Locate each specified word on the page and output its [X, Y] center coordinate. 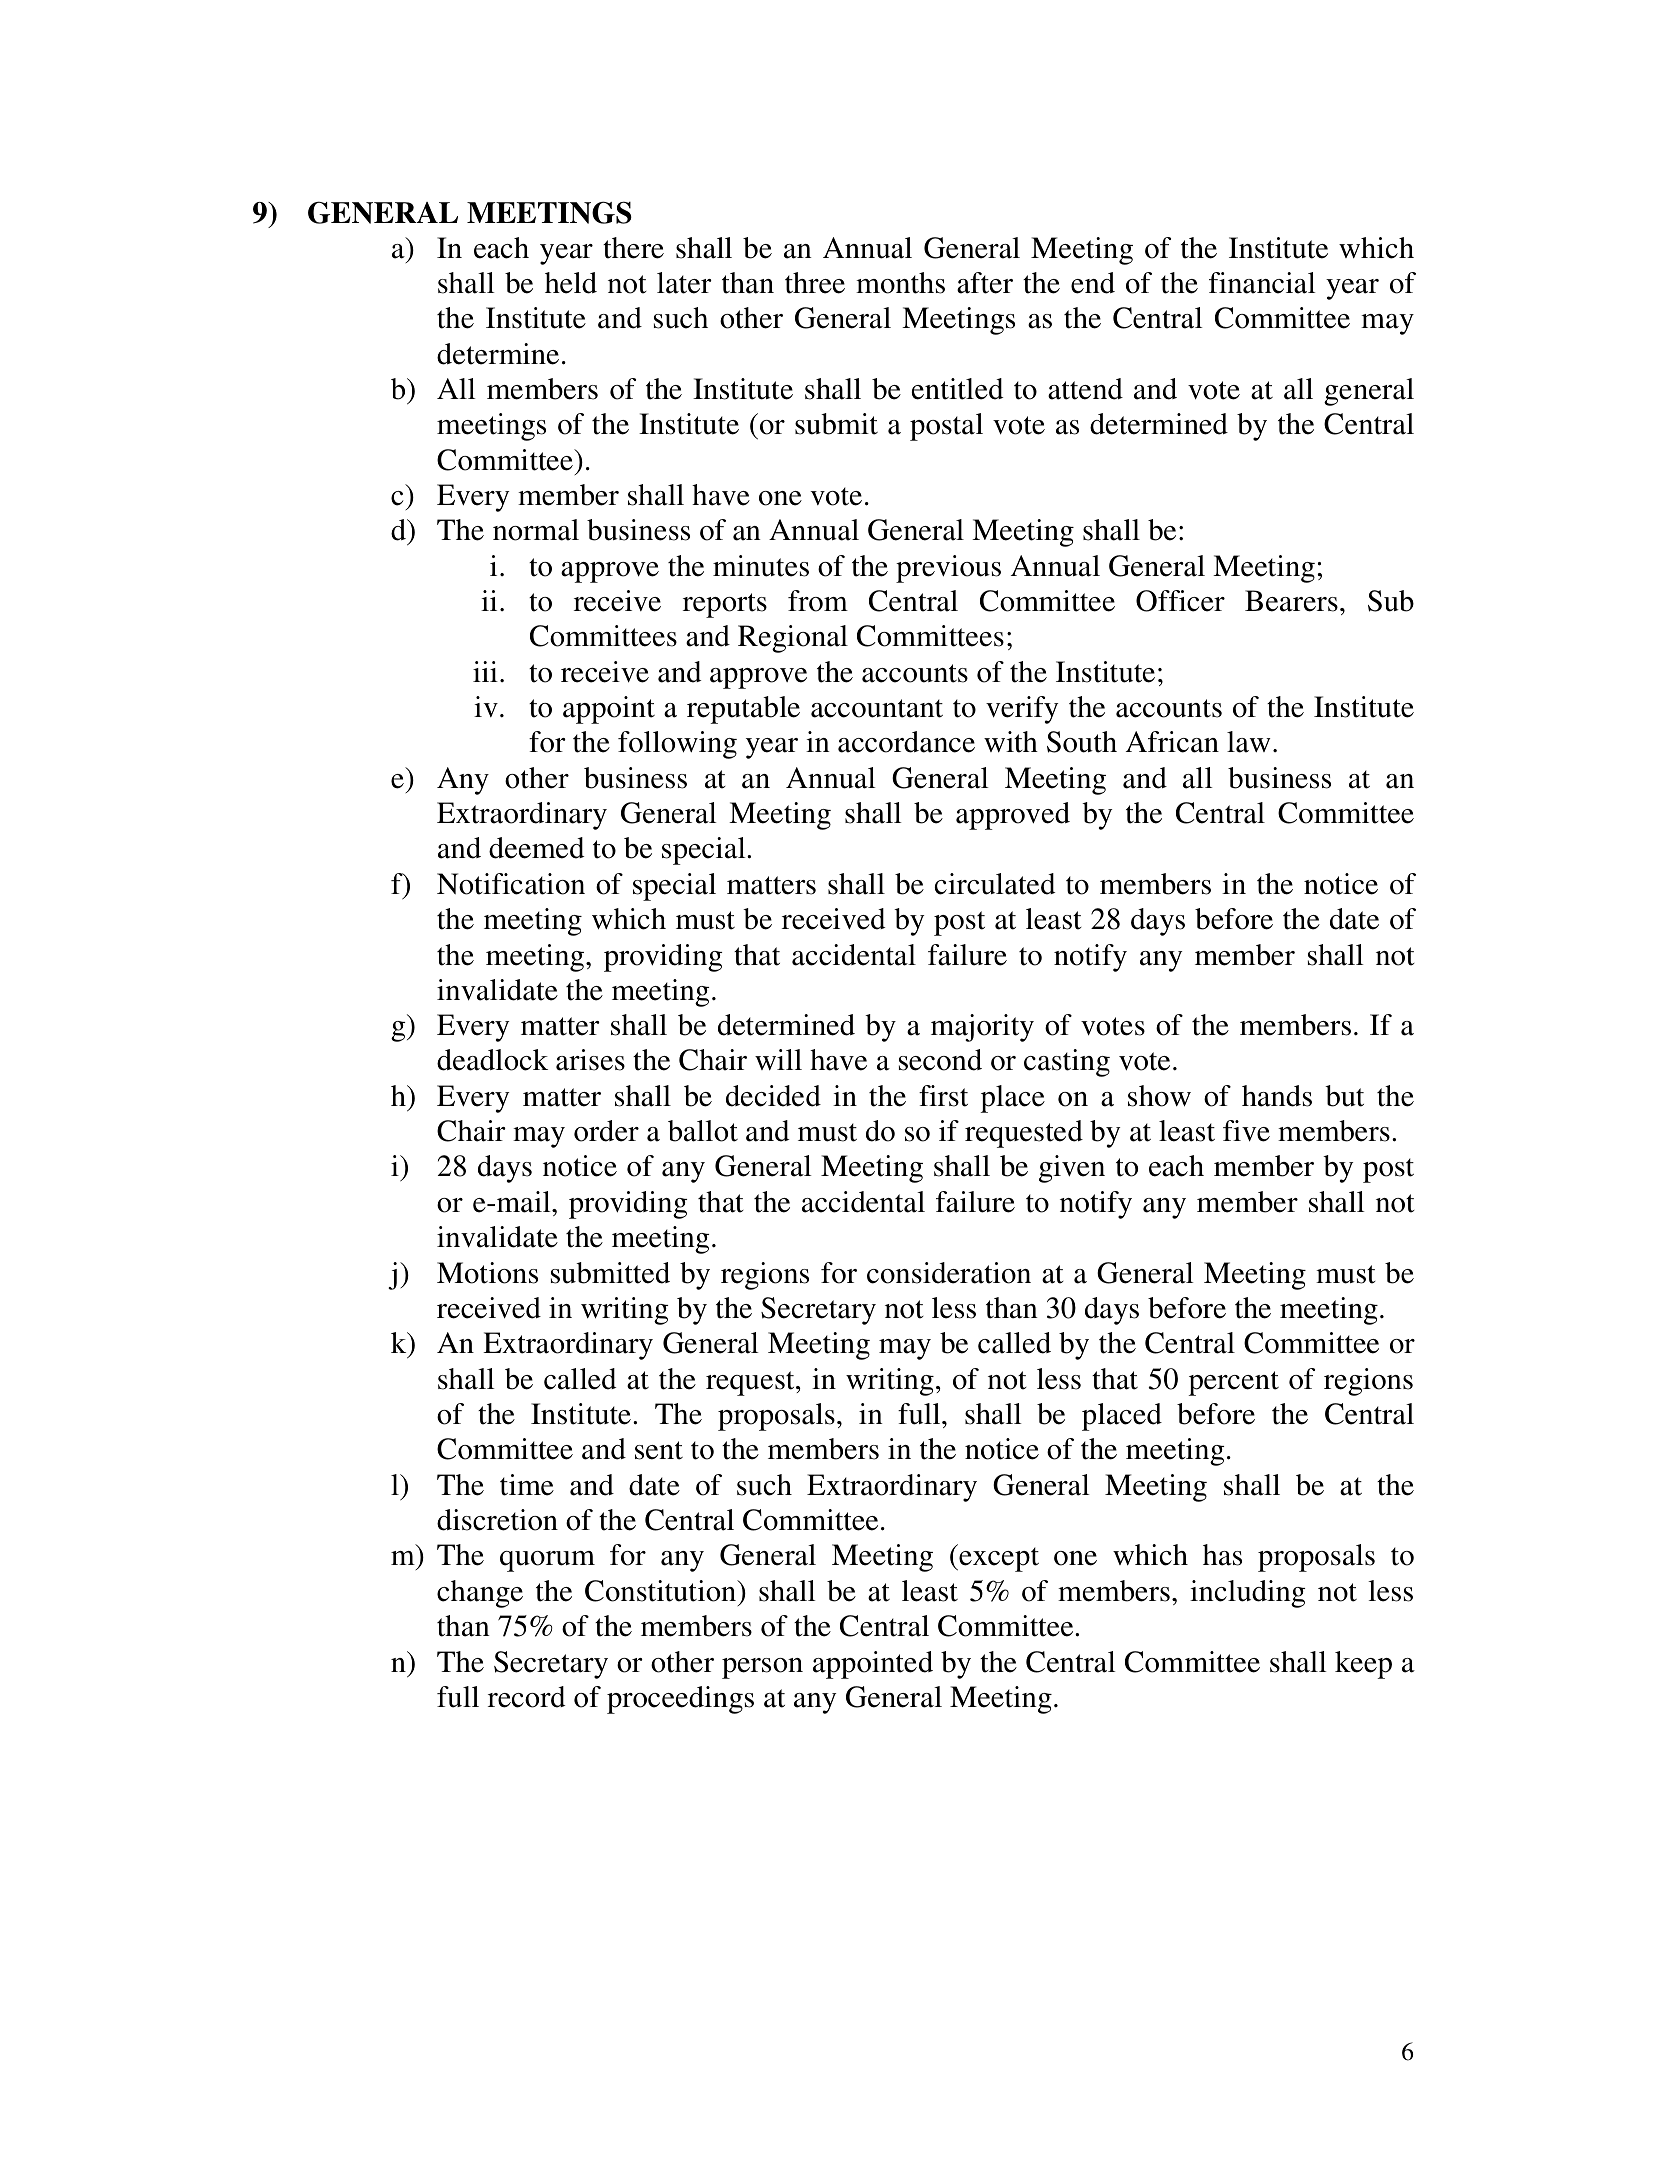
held [571, 283]
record [526, 1697]
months [900, 283]
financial [1262, 283]
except [998, 1559]
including [1247, 1594]
